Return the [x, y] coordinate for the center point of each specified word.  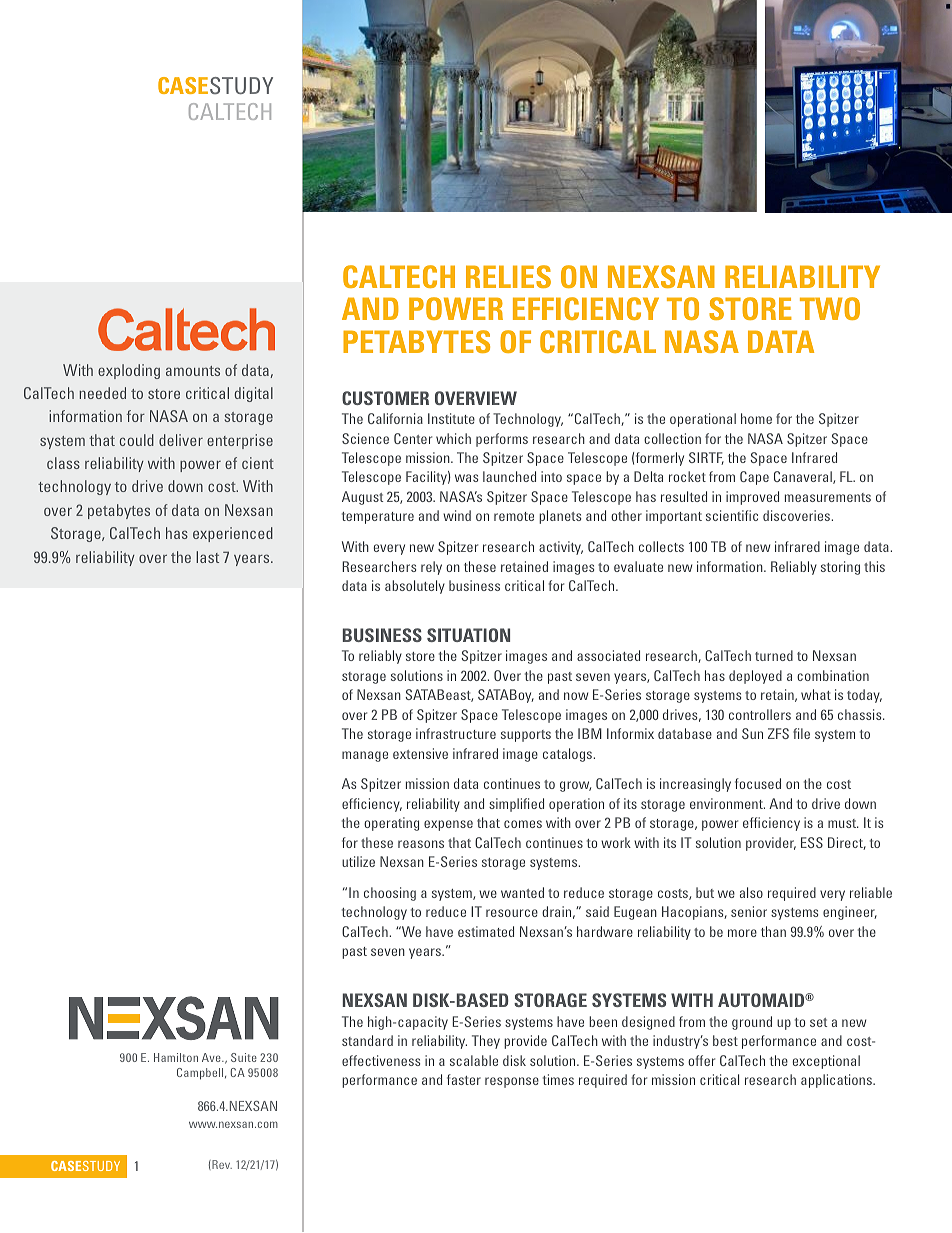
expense [448, 825]
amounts [193, 371]
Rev [221, 1165]
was [466, 478]
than [773, 931]
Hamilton [176, 1057]
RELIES [508, 276]
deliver [181, 440]
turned [774, 655]
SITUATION [468, 635]
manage [365, 756]
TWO [830, 308]
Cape [754, 478]
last [207, 557]
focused [758, 783]
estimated [486, 931]
